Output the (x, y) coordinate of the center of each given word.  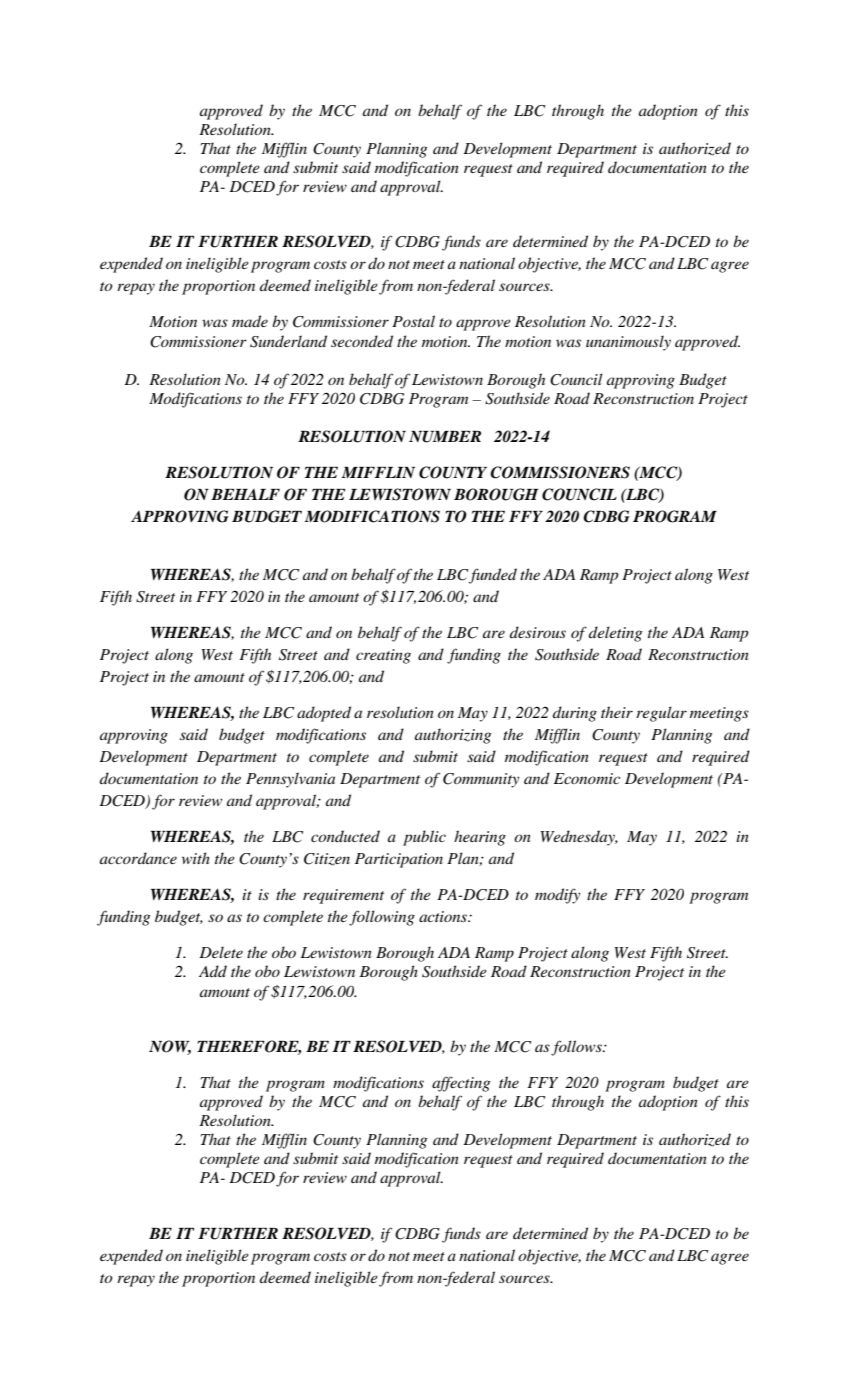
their (617, 712)
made (250, 321)
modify (557, 896)
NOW (170, 1047)
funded (493, 576)
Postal (413, 321)
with (196, 858)
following (382, 918)
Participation (399, 860)
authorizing (453, 736)
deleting (615, 634)
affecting (461, 1084)
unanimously (628, 343)
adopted (324, 714)
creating (383, 656)
